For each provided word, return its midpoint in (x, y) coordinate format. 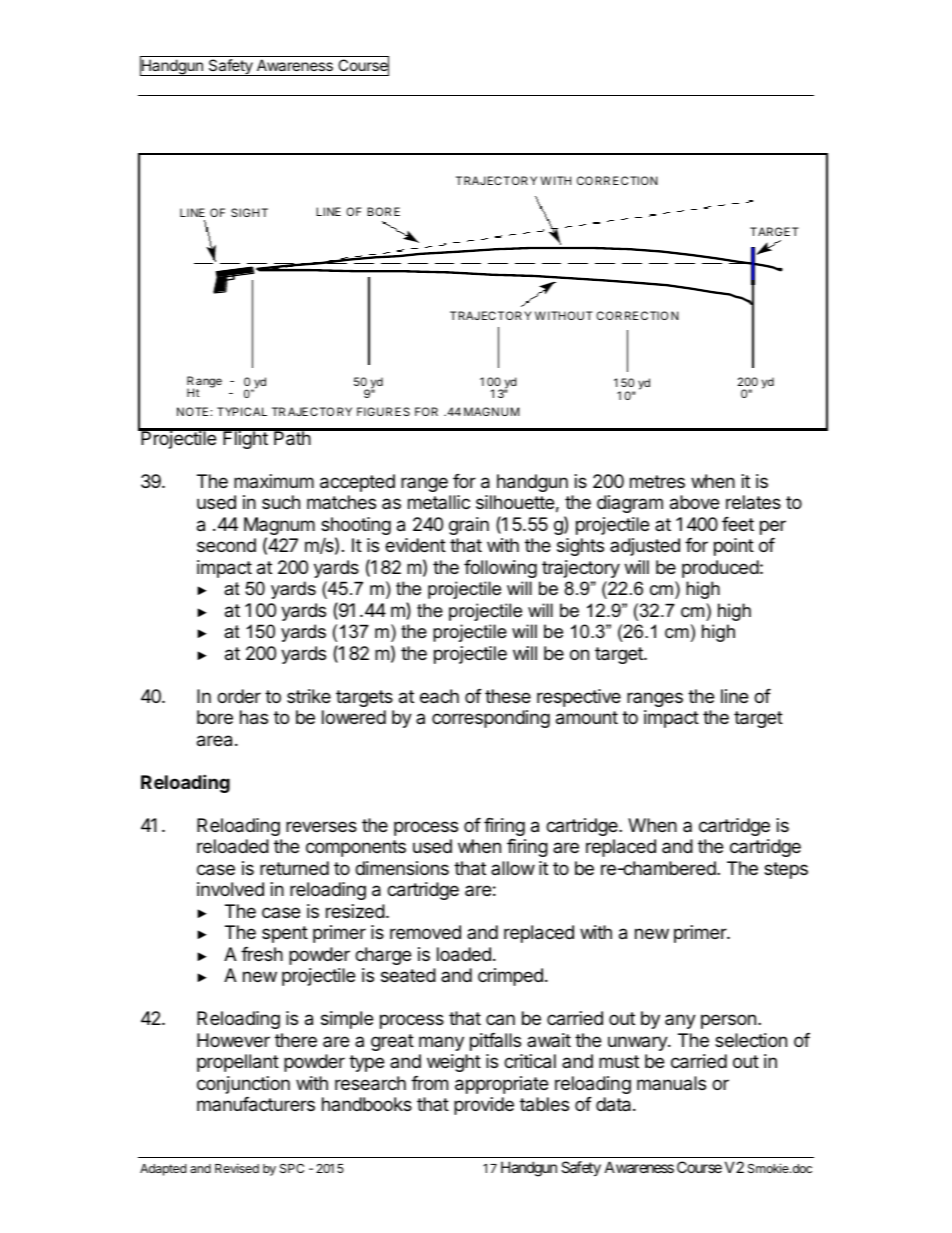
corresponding (491, 719)
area (214, 741)
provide (484, 1106)
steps (786, 870)
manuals (671, 1083)
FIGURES (383, 411)
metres (657, 481)
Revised (237, 1168)
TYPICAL (242, 411)
